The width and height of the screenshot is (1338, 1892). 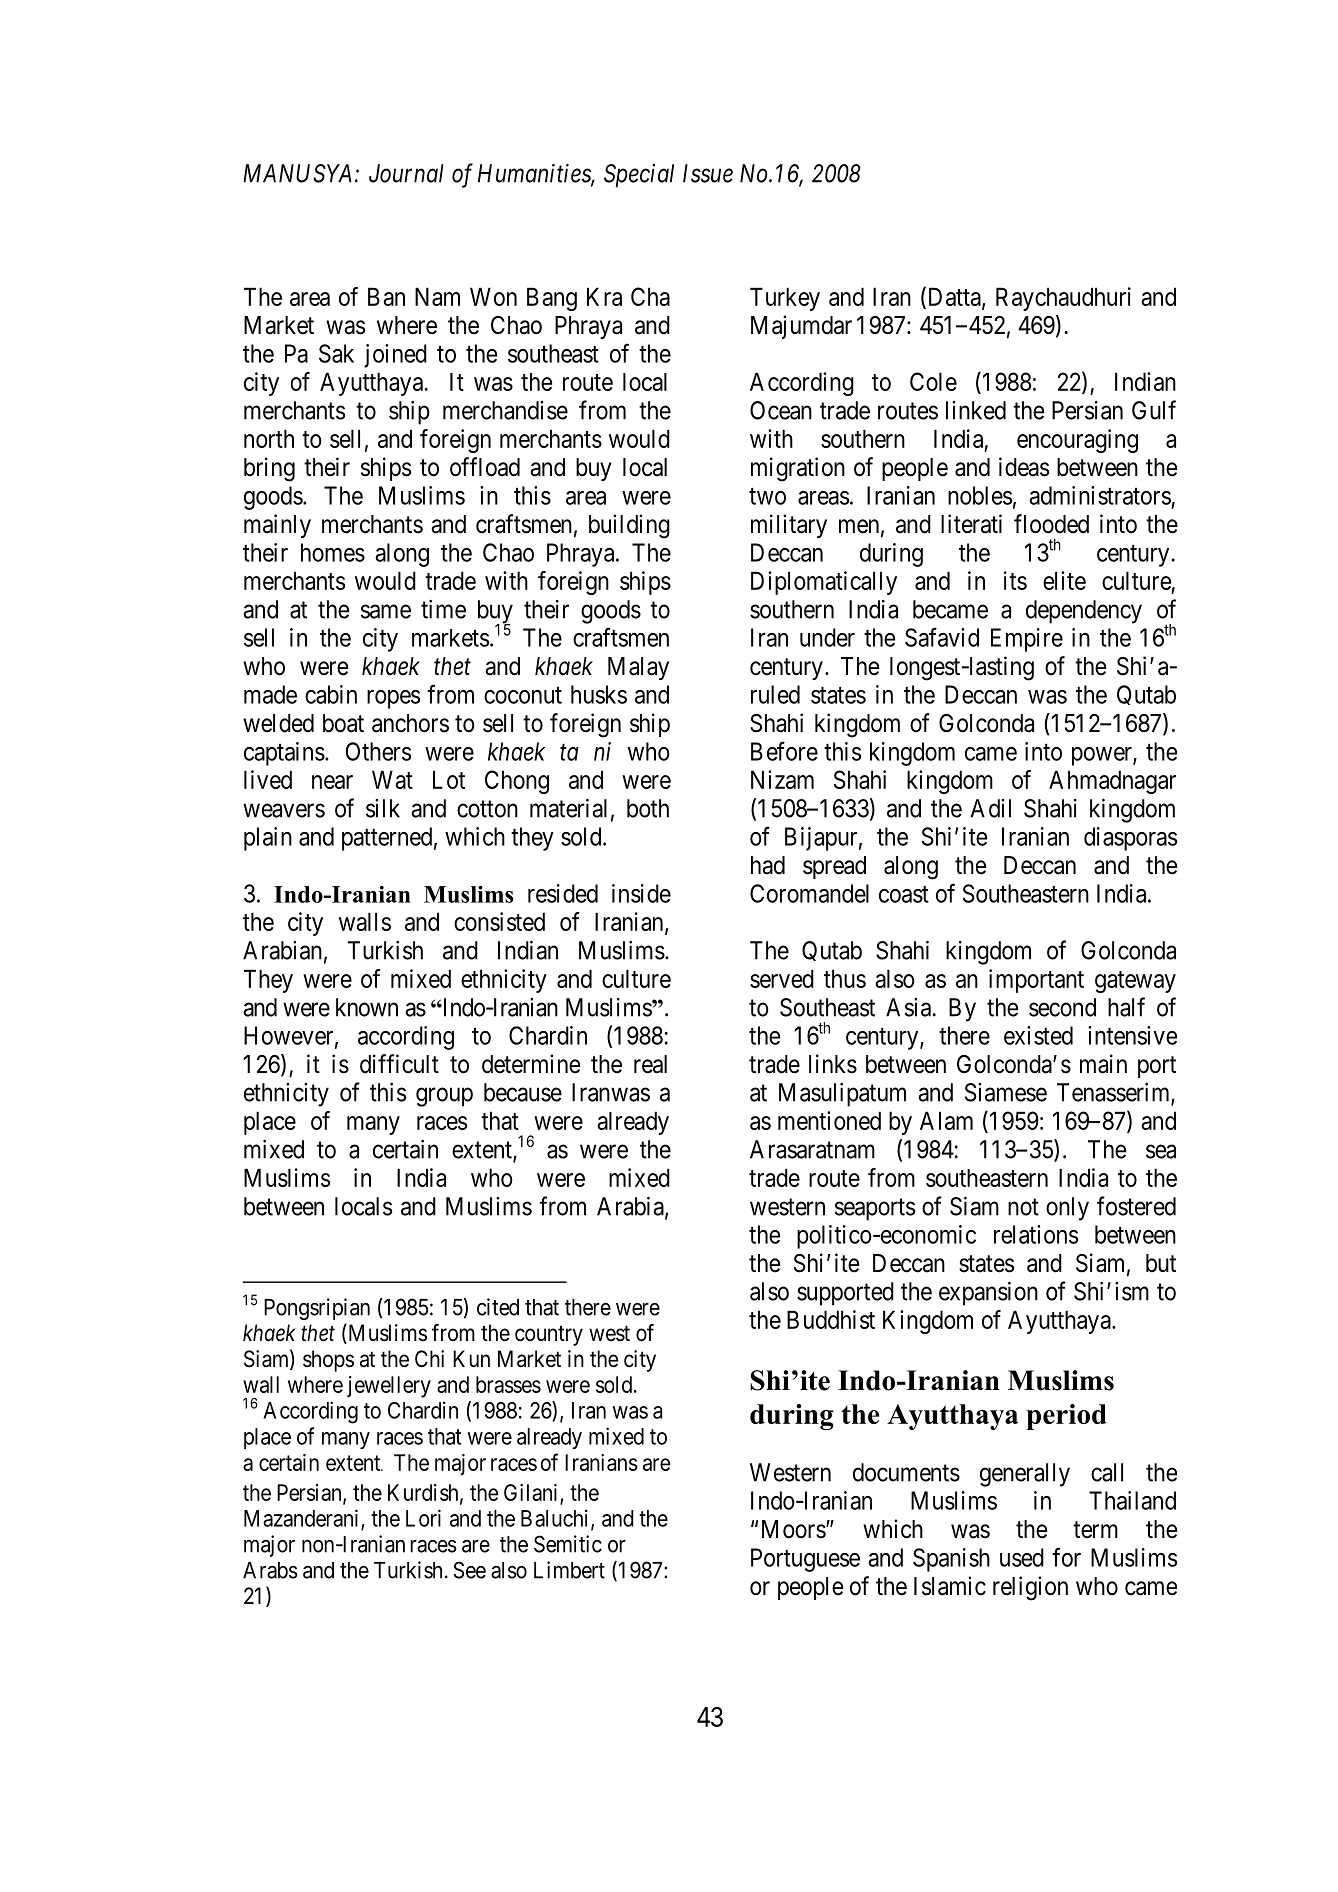 What do you see at coordinates (328, 1361) in the screenshot?
I see `shops` at bounding box center [328, 1361].
